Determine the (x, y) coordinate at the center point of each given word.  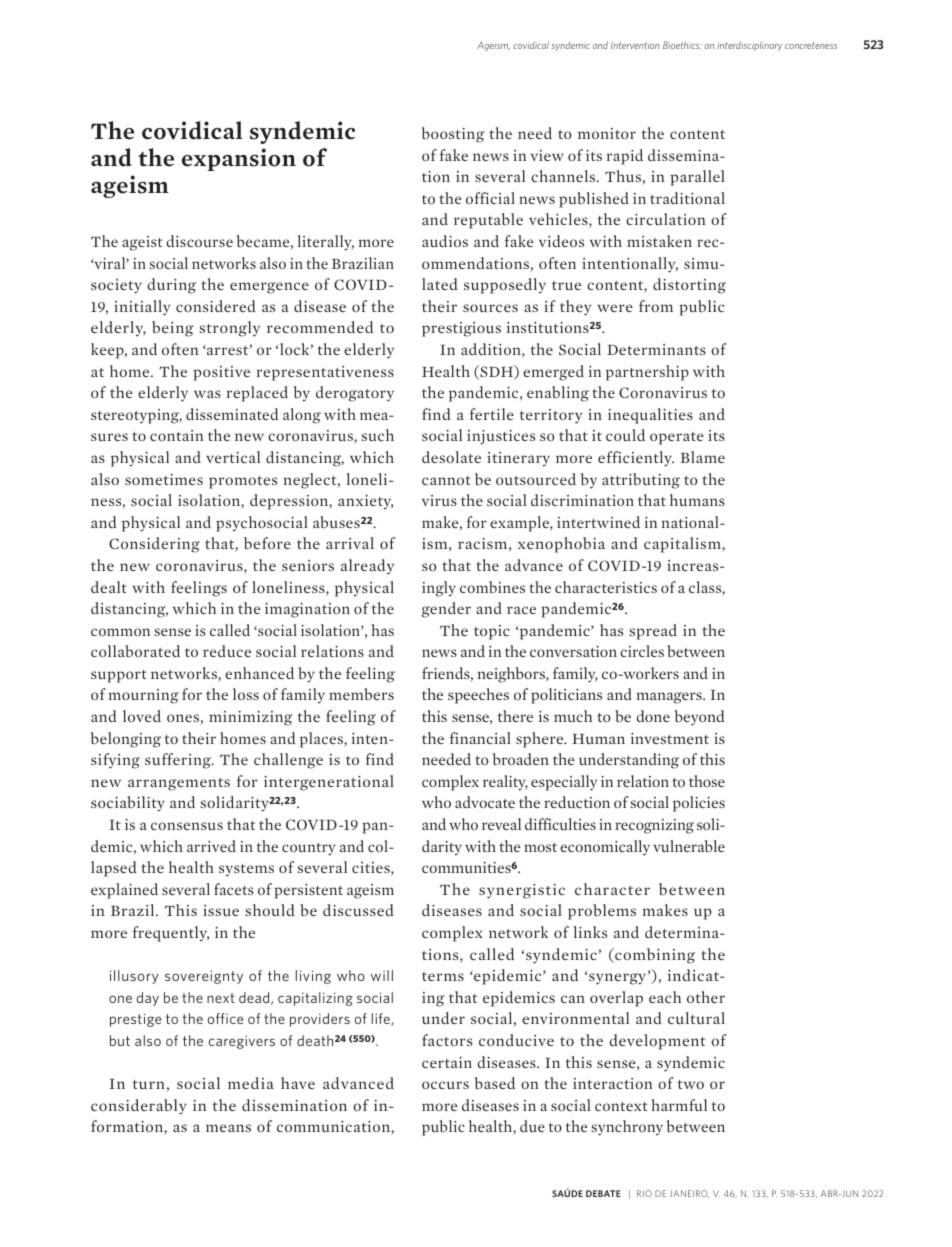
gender (446, 610)
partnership (647, 373)
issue (221, 910)
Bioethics (682, 45)
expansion (239, 159)
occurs (445, 1085)
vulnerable (689, 846)
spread (653, 632)
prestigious (461, 329)
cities (372, 869)
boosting (453, 135)
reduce (227, 651)
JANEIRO (689, 1194)
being (173, 329)
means (228, 1128)
